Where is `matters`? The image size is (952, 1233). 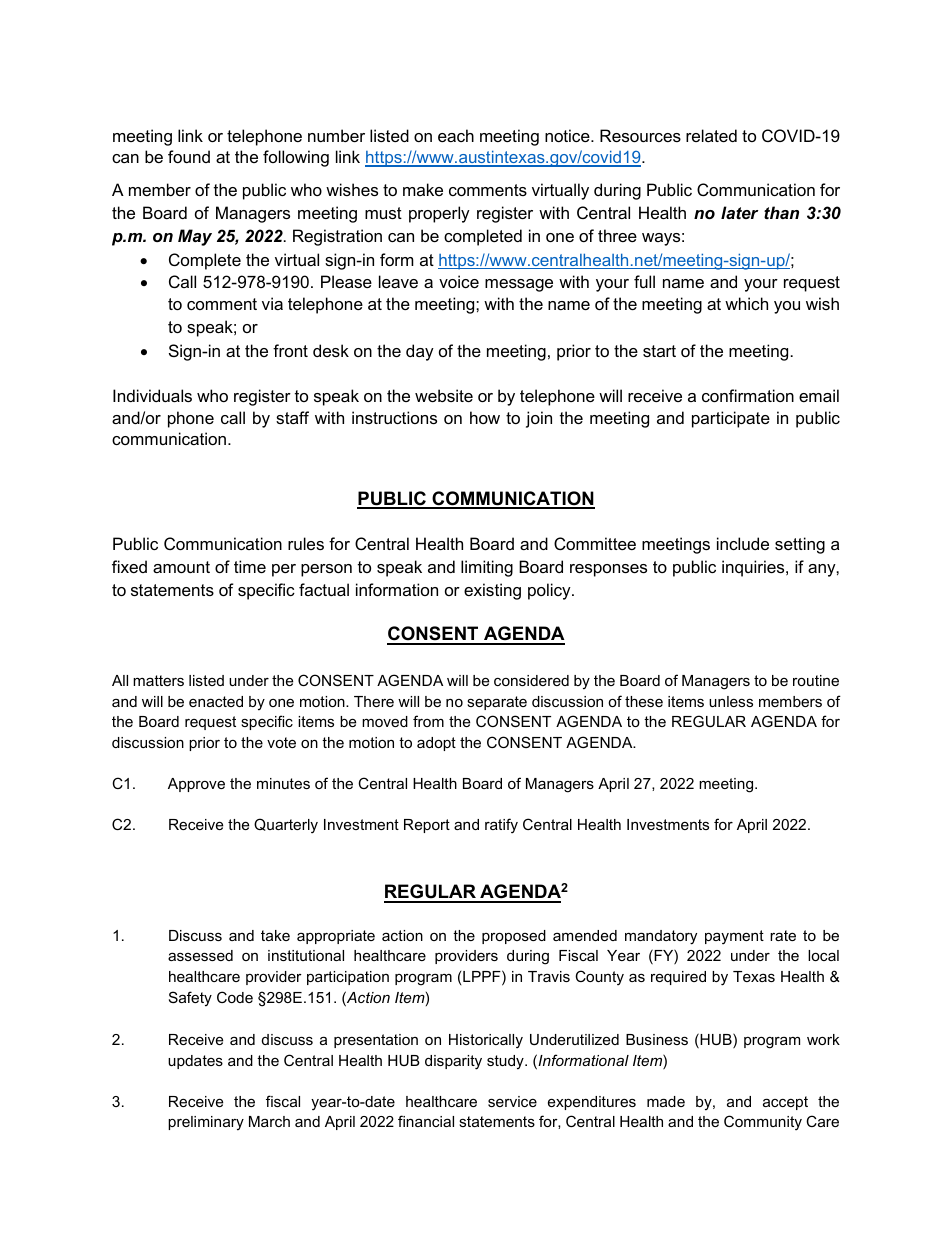 matters is located at coordinates (158, 680).
